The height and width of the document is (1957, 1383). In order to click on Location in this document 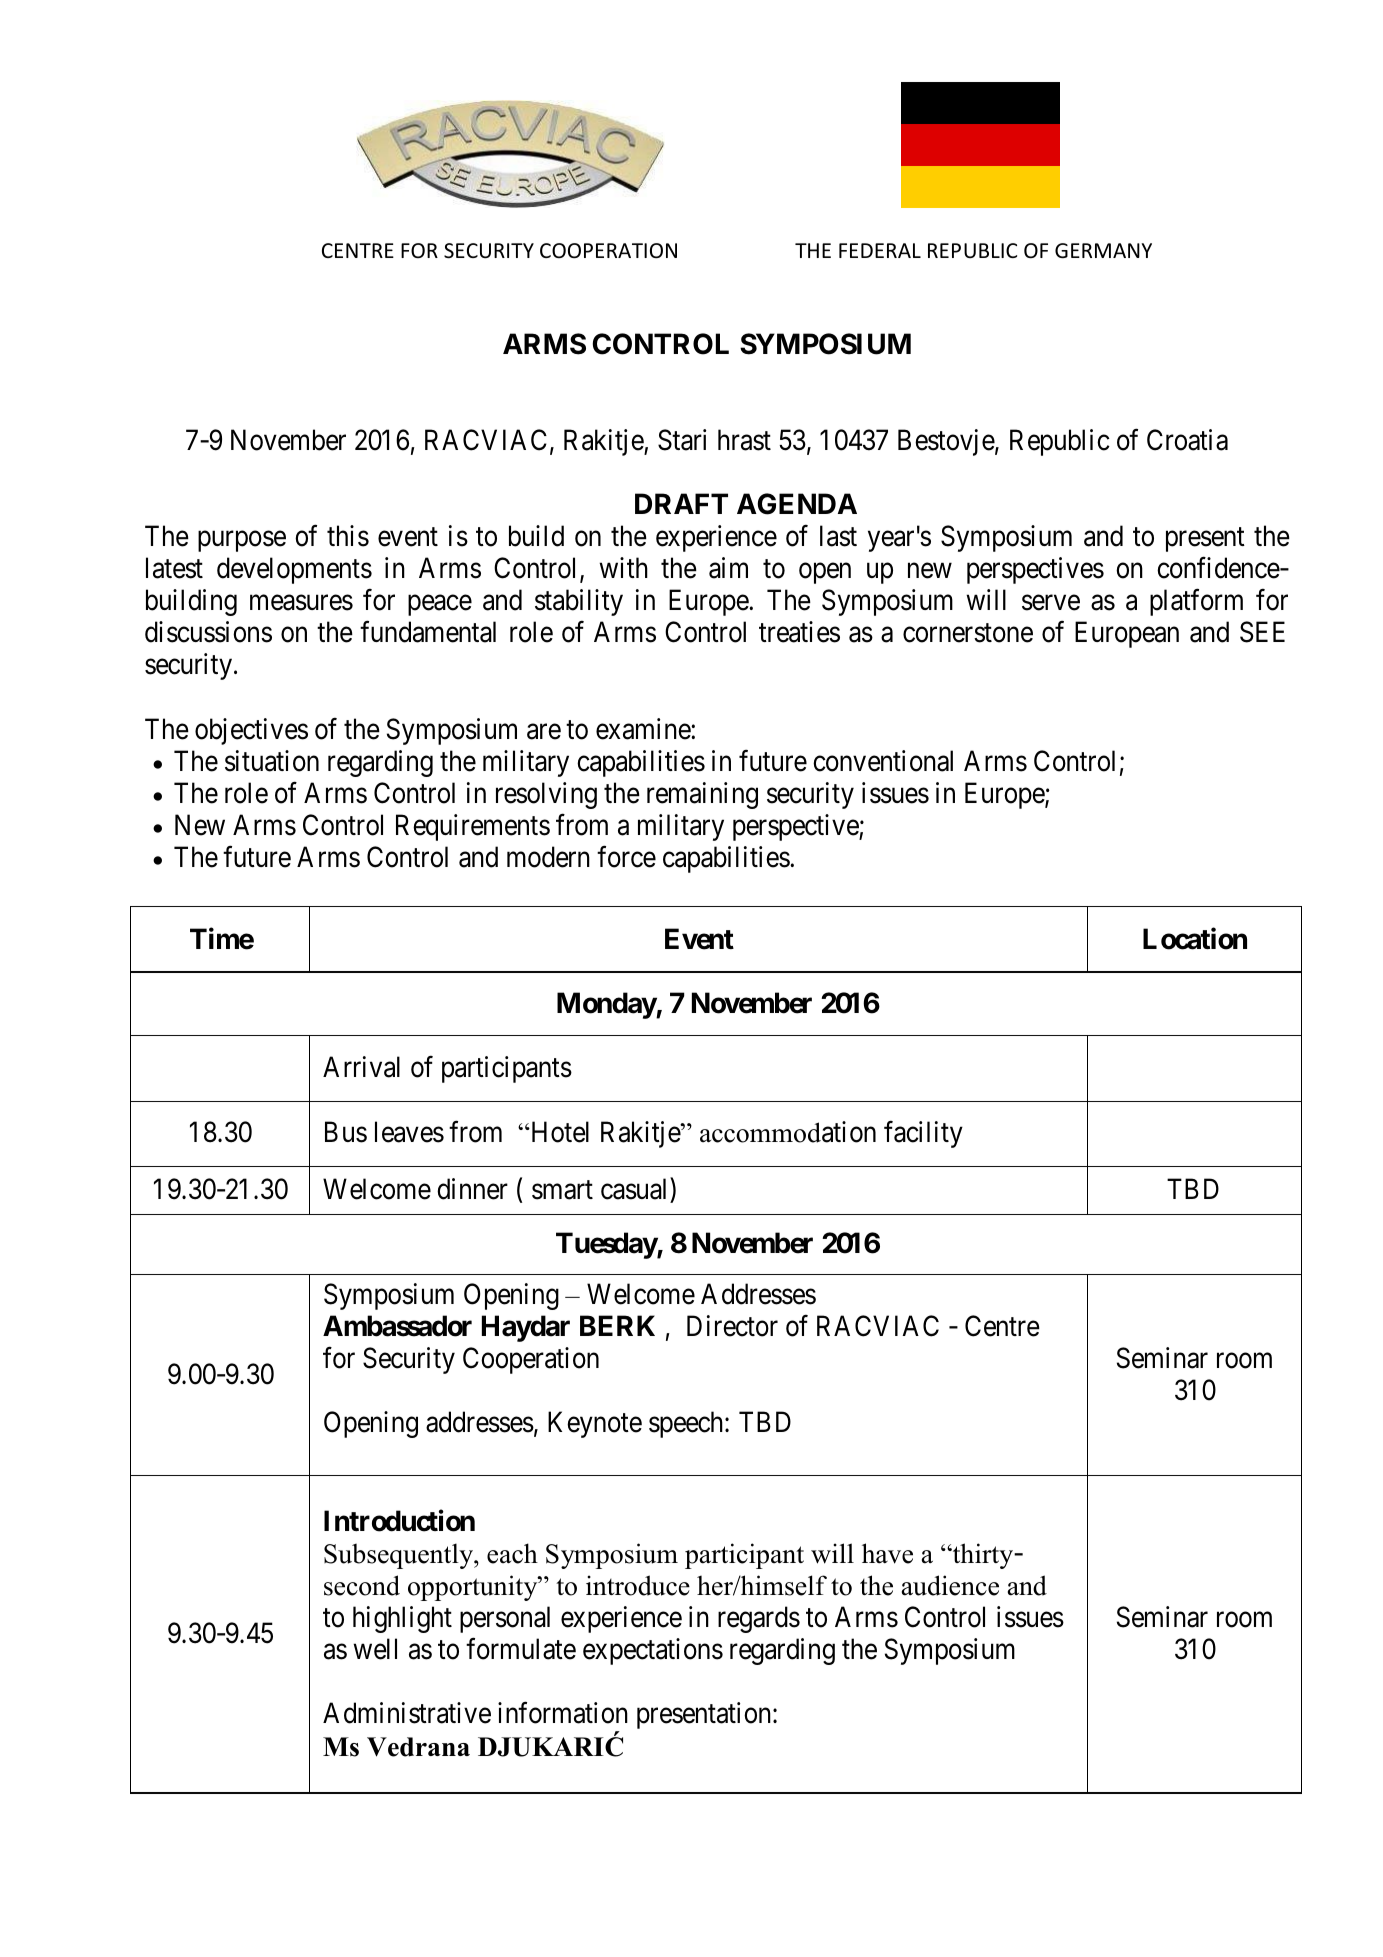, I will do `click(1195, 938)`.
